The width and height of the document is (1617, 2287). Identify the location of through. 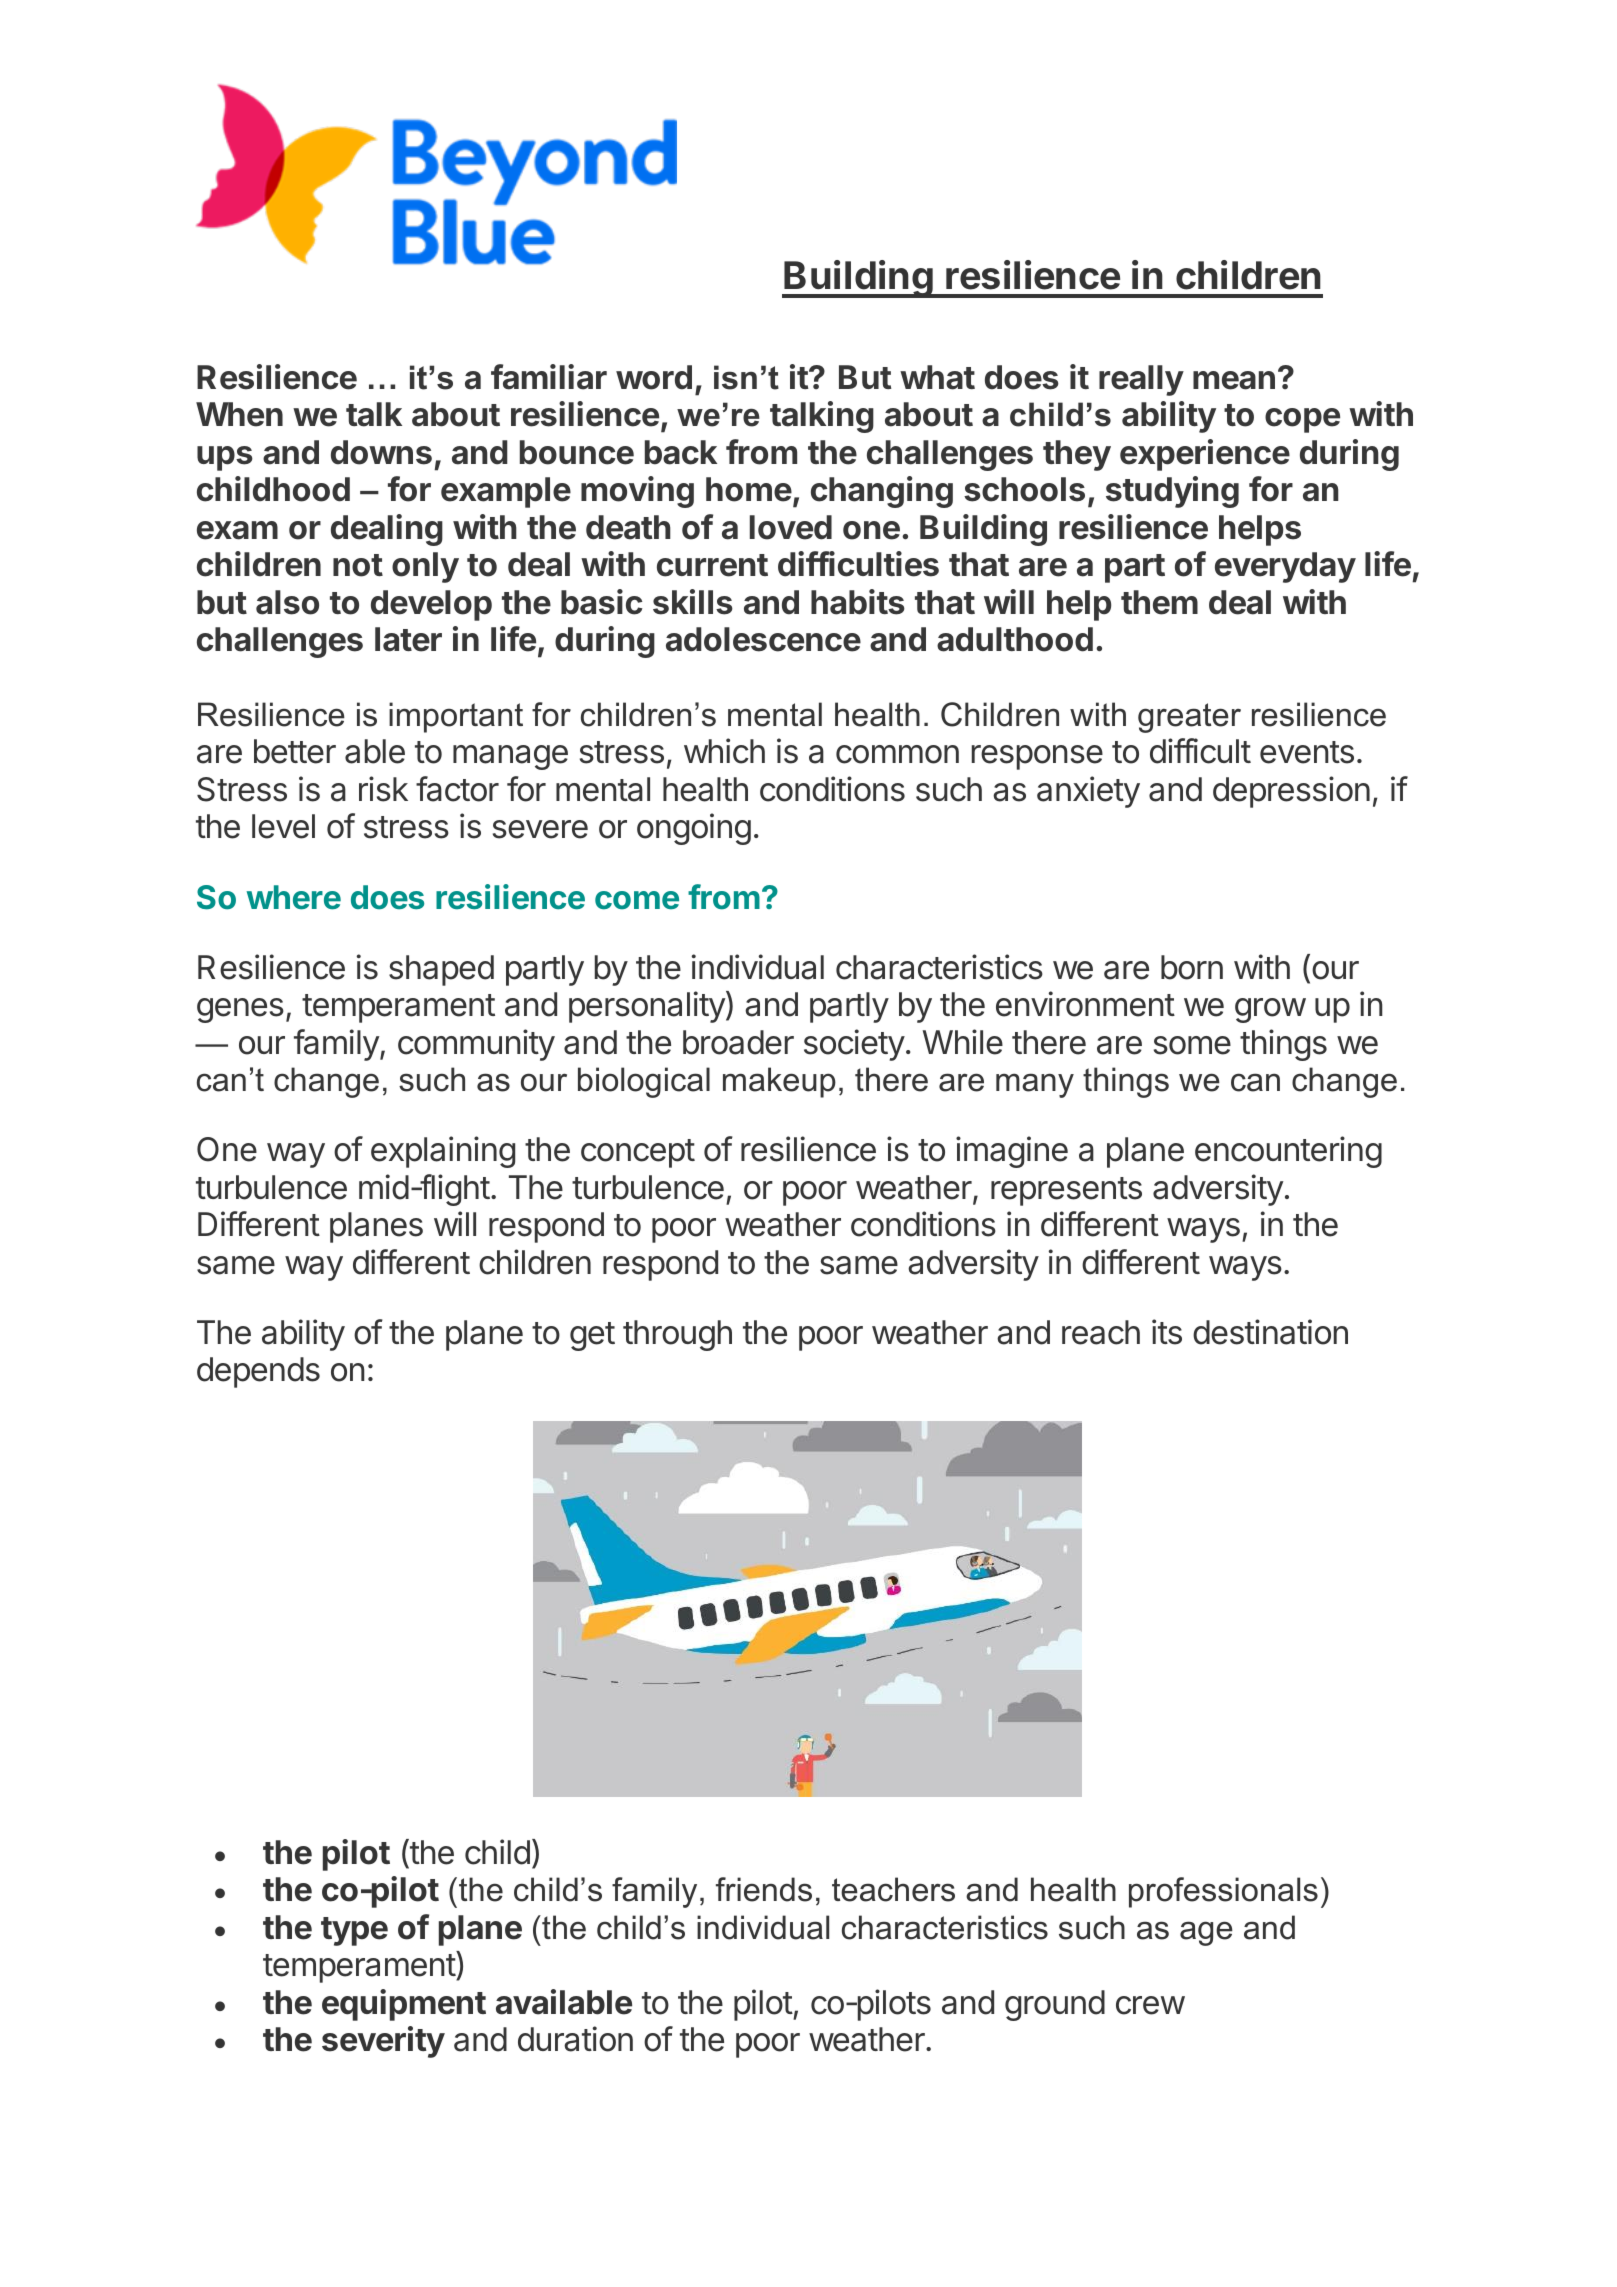
(677, 1335).
